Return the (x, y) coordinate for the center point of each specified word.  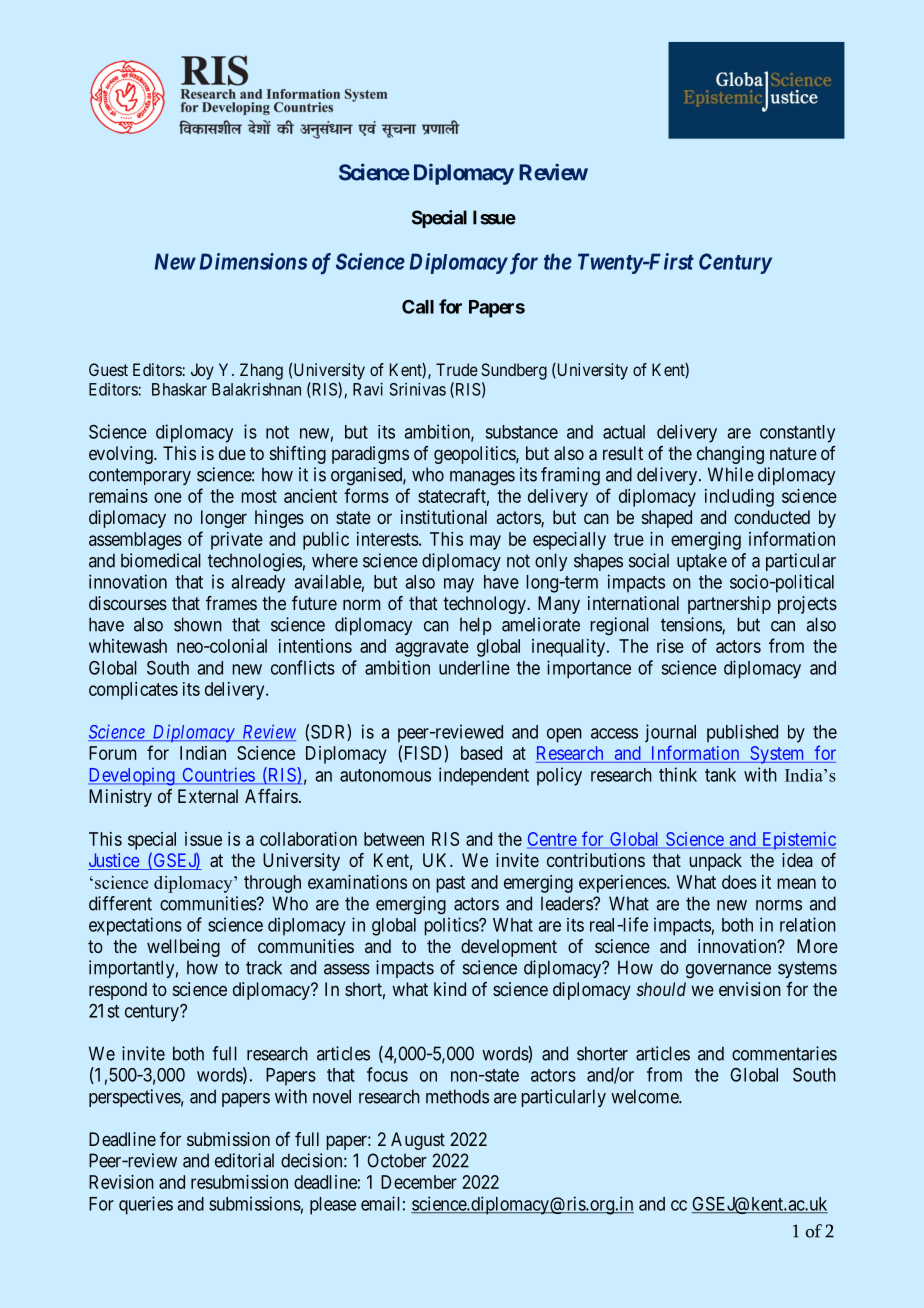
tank (720, 775)
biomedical (161, 560)
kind (450, 989)
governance (728, 971)
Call (418, 307)
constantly (797, 434)
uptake (702, 562)
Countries (218, 775)
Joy (202, 371)
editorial (244, 1160)
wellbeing (183, 948)
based (481, 753)
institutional (444, 517)
